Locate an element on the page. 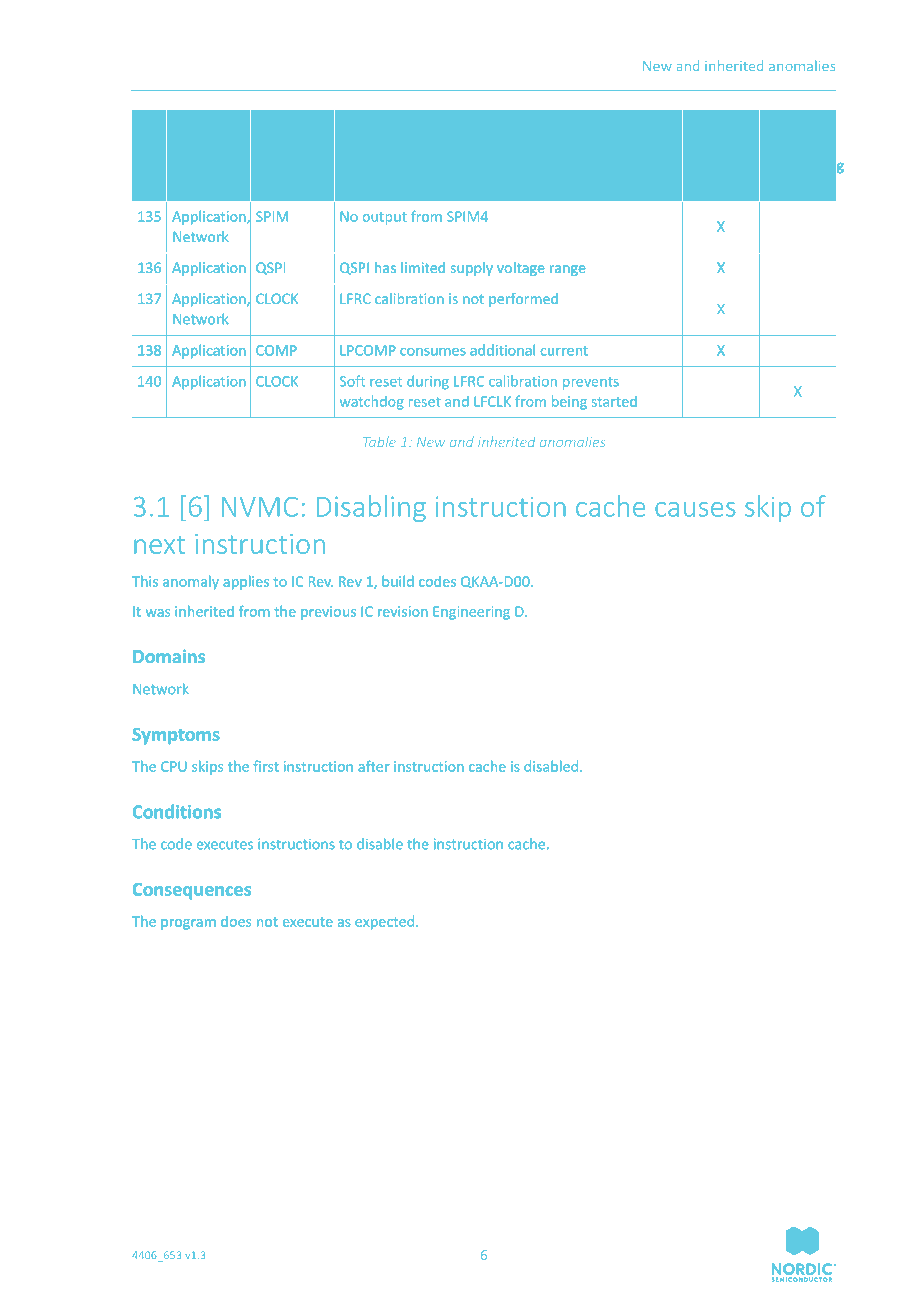 Image resolution: width=924 pixels, height=1308 pixels. Consequences is located at coordinates (191, 891).
